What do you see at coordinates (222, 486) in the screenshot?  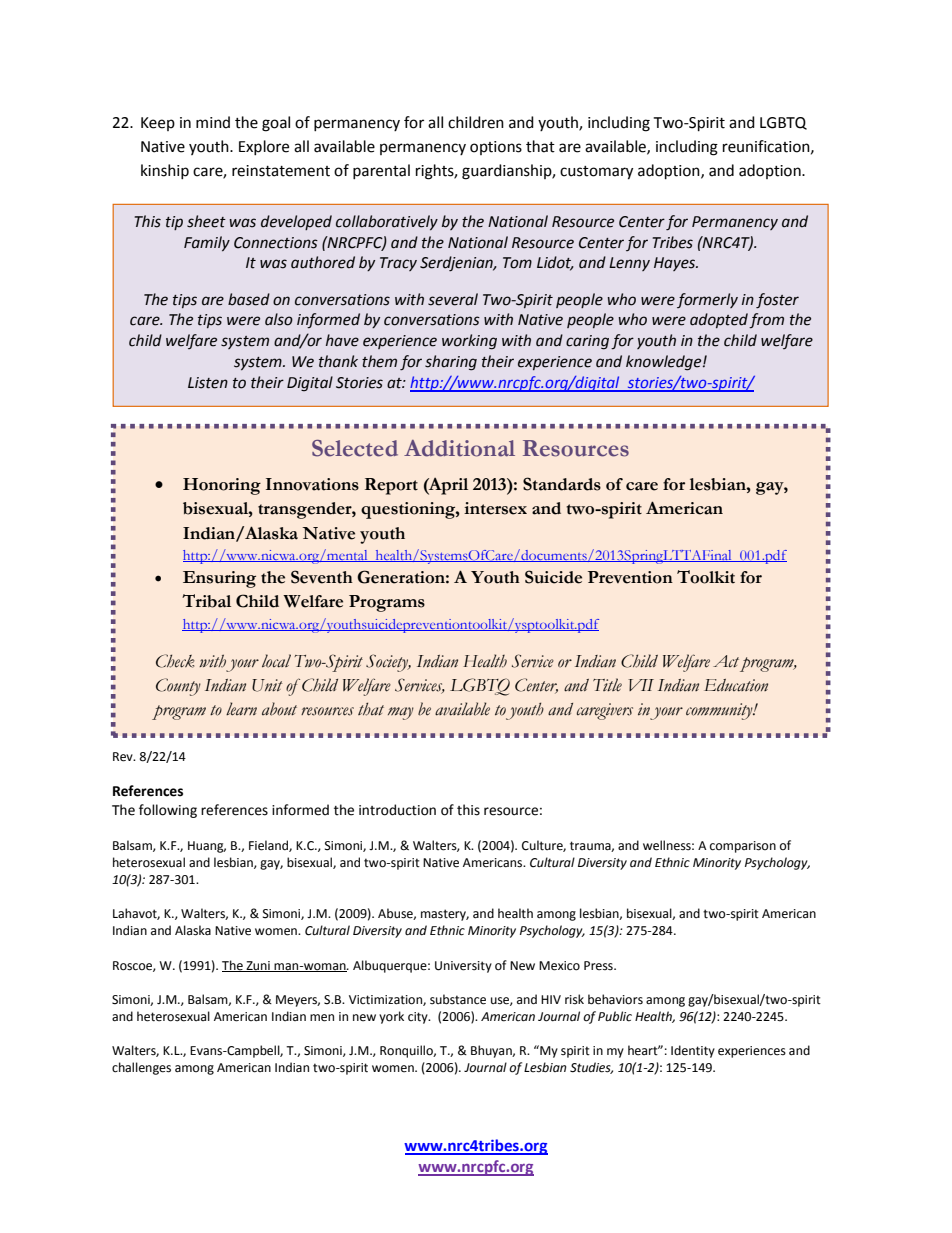 I see `Honoring` at bounding box center [222, 486].
